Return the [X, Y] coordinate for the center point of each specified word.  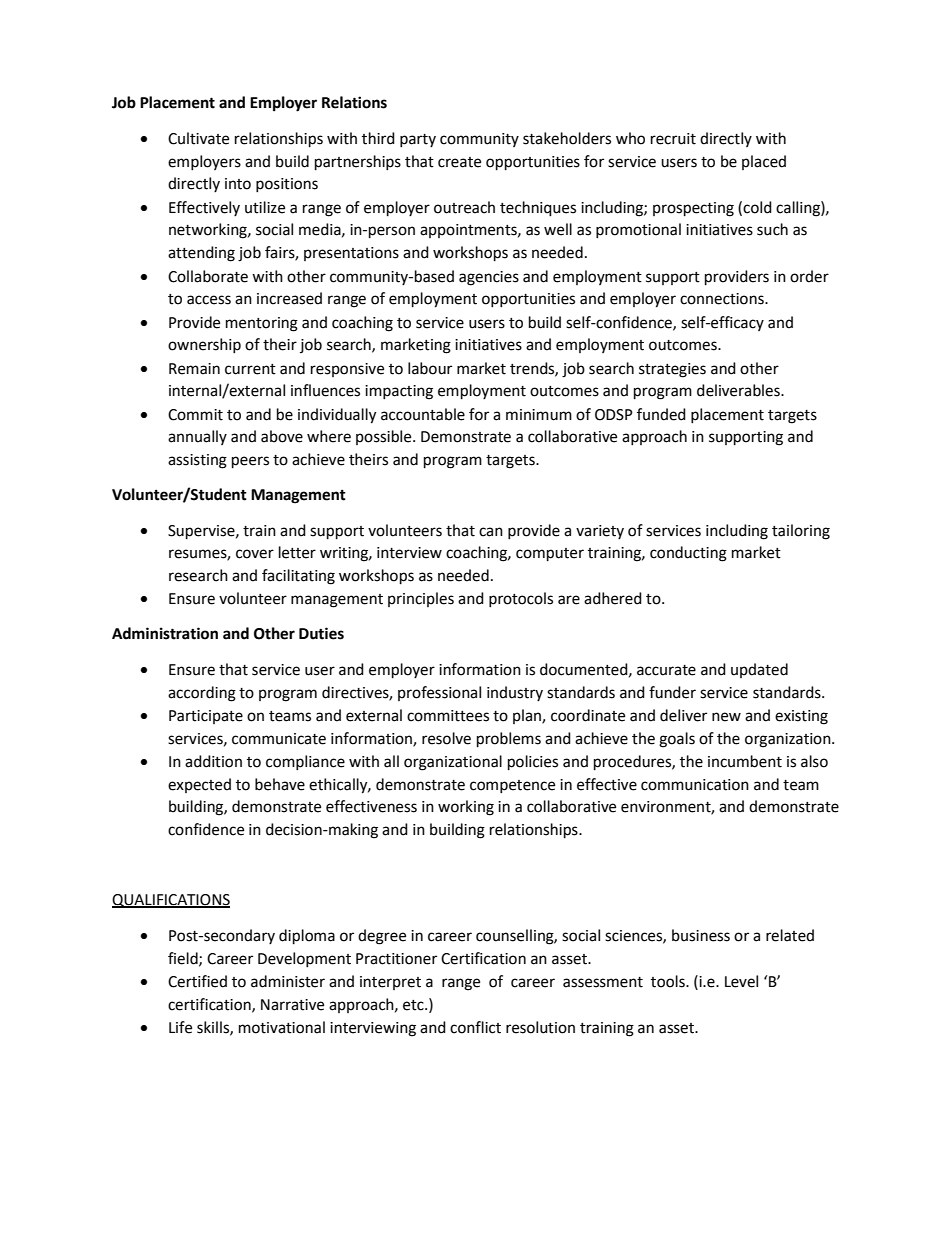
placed [764, 162]
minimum [539, 415]
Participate [206, 717]
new [726, 717]
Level [741, 981]
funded [661, 414]
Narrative [292, 1005]
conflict [475, 1027]
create [459, 162]
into [238, 184]
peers [250, 462]
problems [509, 740]
